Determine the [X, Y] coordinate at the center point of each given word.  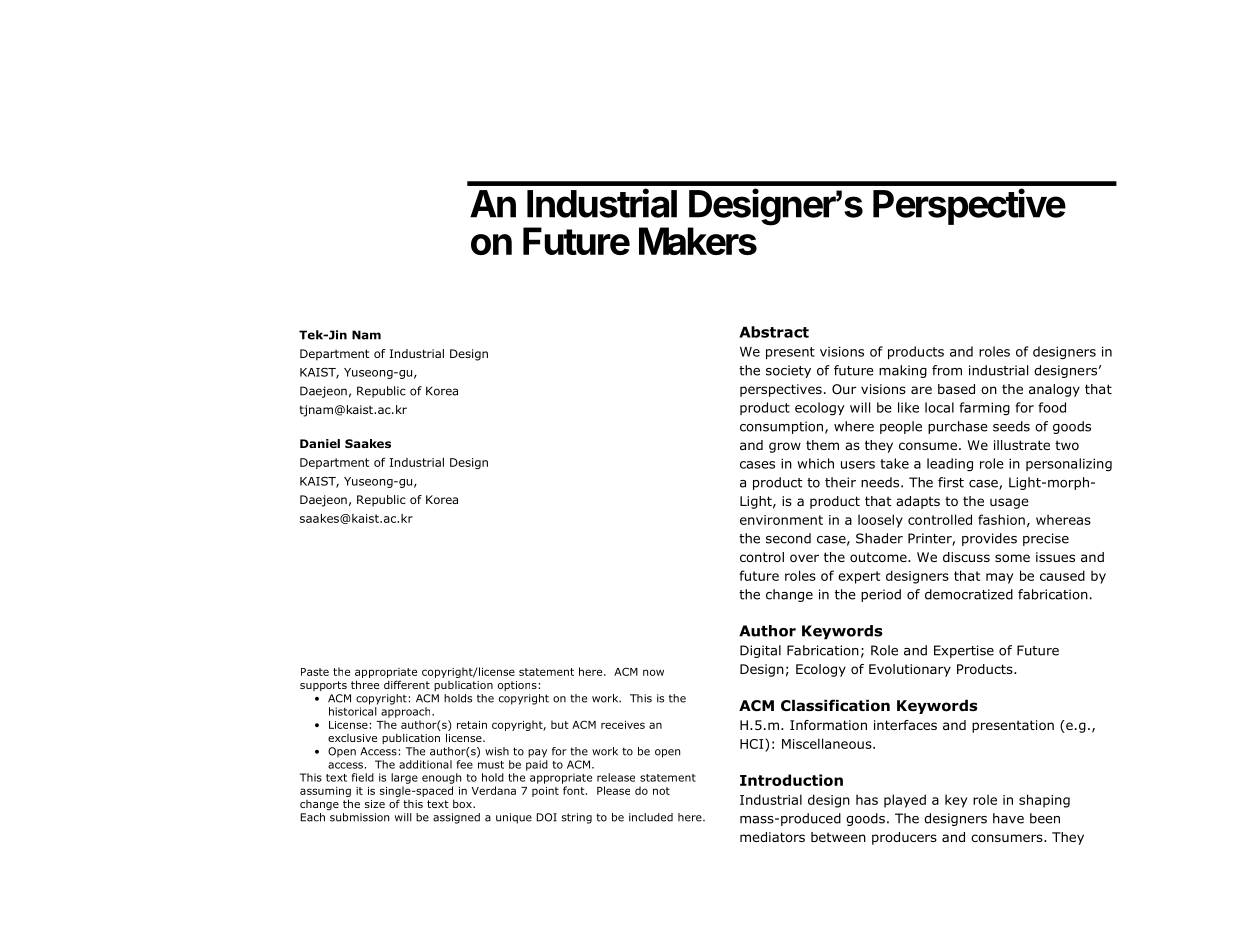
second [788, 538]
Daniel [320, 443]
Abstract [774, 332]
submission [359, 817]
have [1008, 818]
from [947, 370]
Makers [698, 241]
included [651, 817]
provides [989, 539]
